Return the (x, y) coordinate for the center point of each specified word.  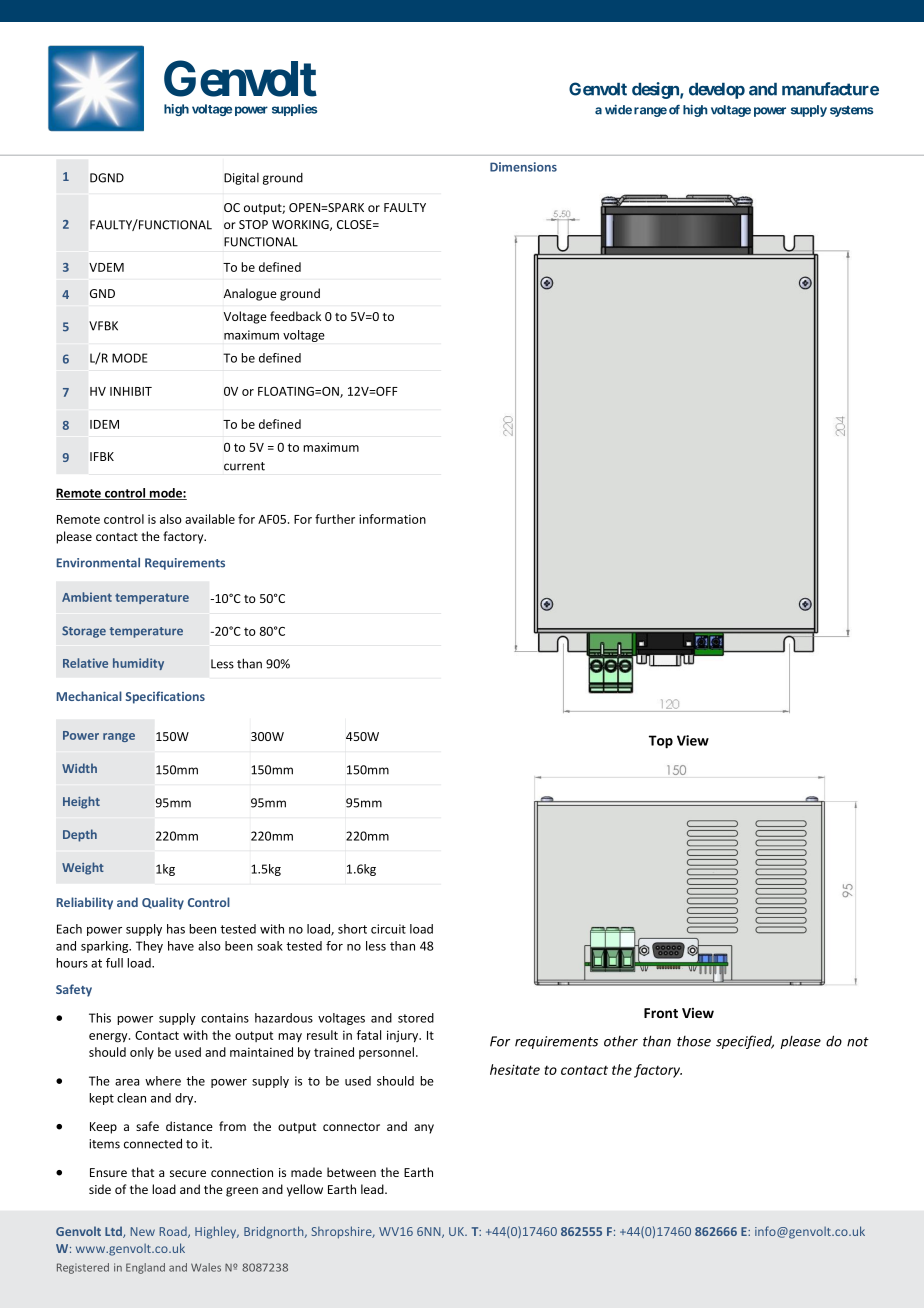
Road (174, 1232)
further (335, 519)
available (210, 519)
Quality (163, 903)
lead (373, 1189)
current (244, 466)
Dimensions (523, 167)
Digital (241, 179)
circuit (388, 929)
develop (717, 91)
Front (661, 1013)
